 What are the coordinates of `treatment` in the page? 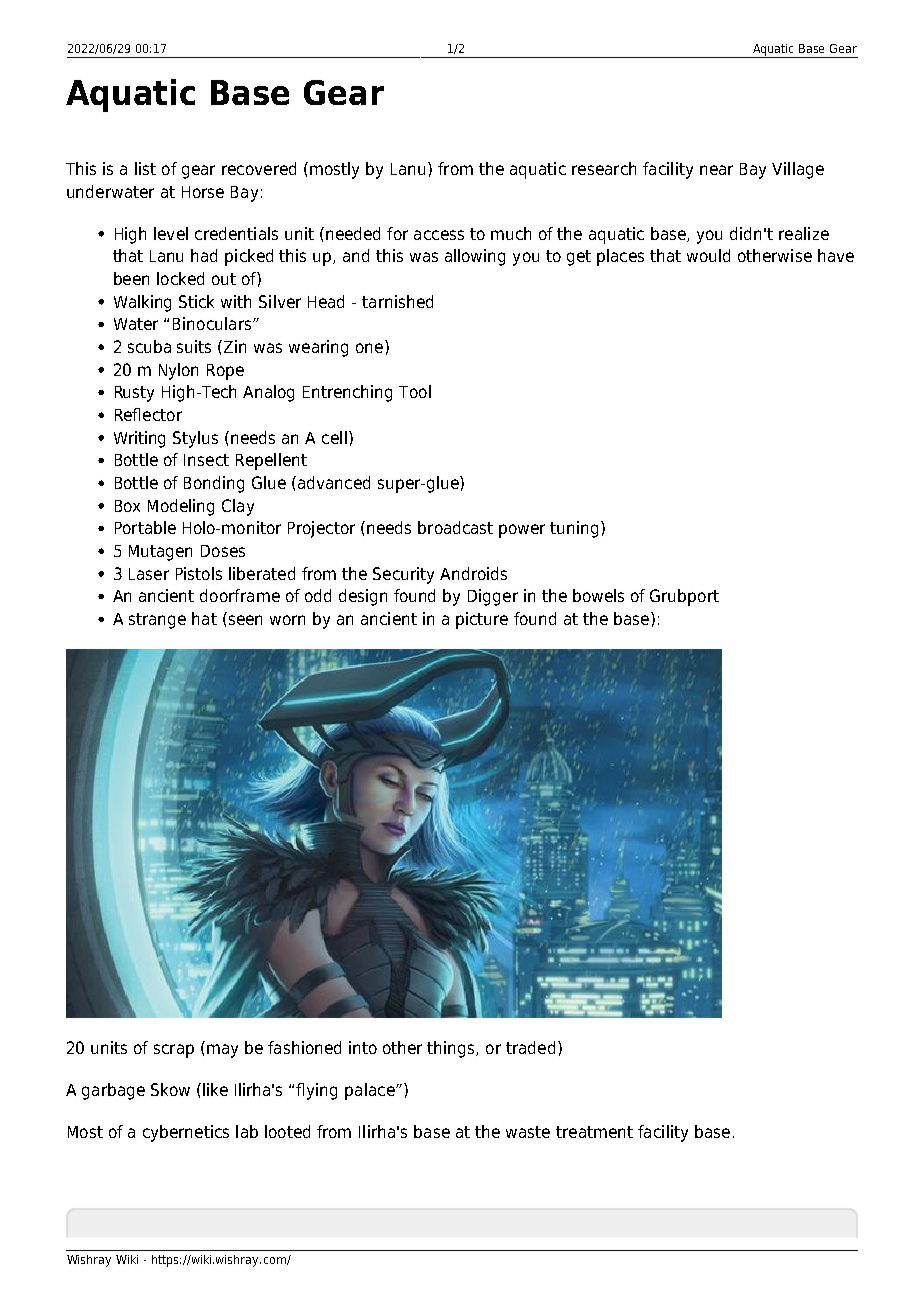 It's located at (594, 1132).
